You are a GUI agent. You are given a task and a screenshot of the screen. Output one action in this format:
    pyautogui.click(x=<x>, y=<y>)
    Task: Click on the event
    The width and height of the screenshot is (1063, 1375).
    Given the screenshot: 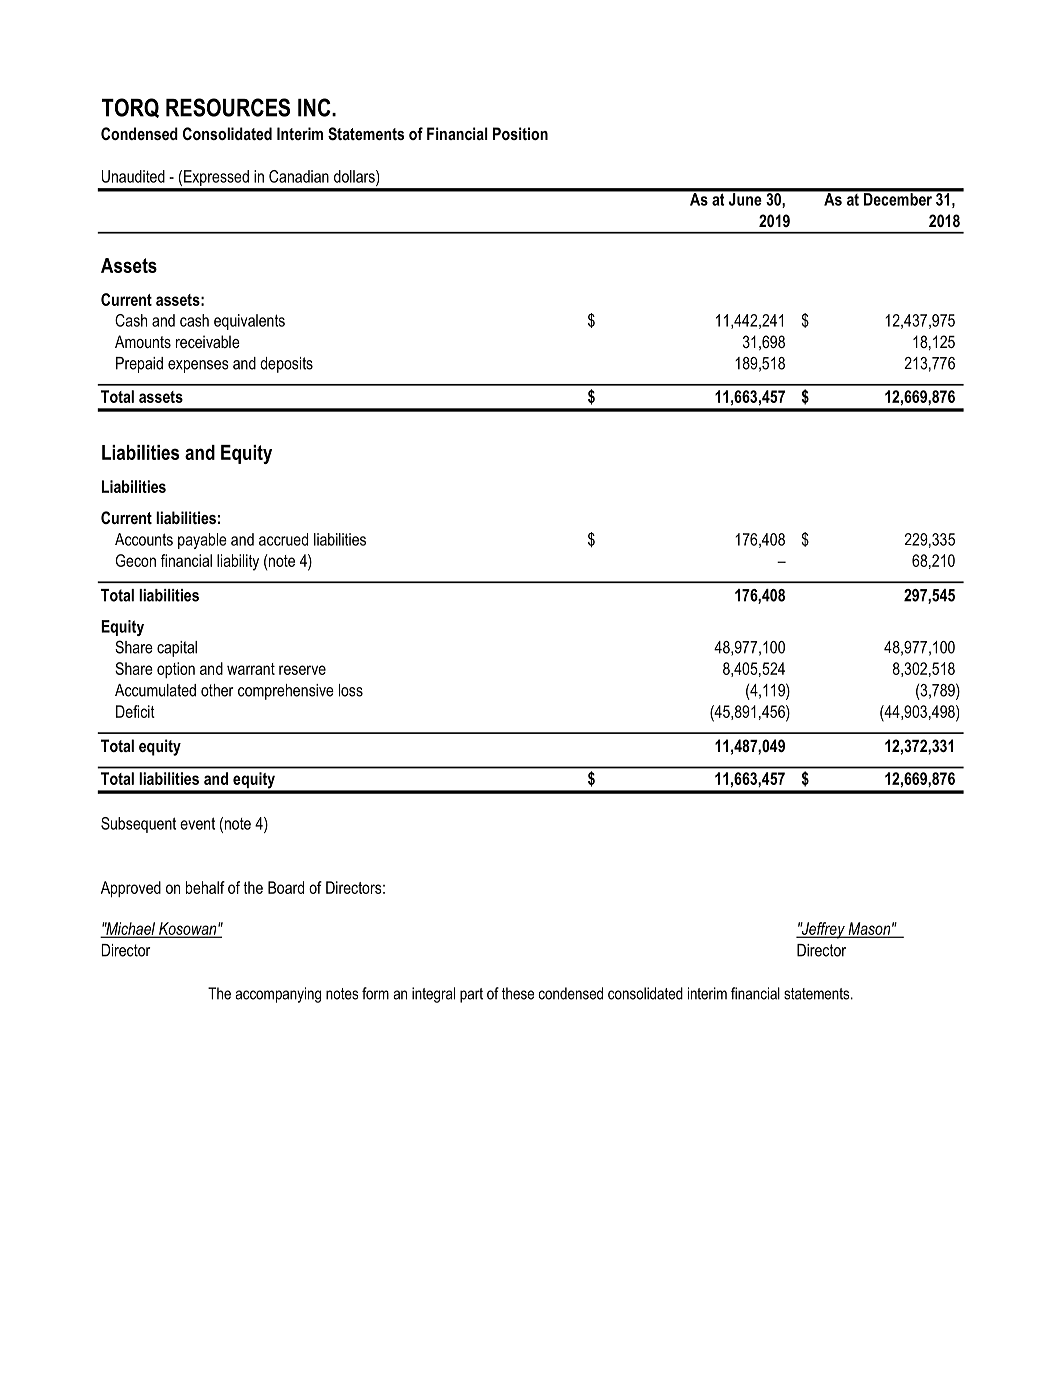 What is the action you would take?
    pyautogui.click(x=197, y=823)
